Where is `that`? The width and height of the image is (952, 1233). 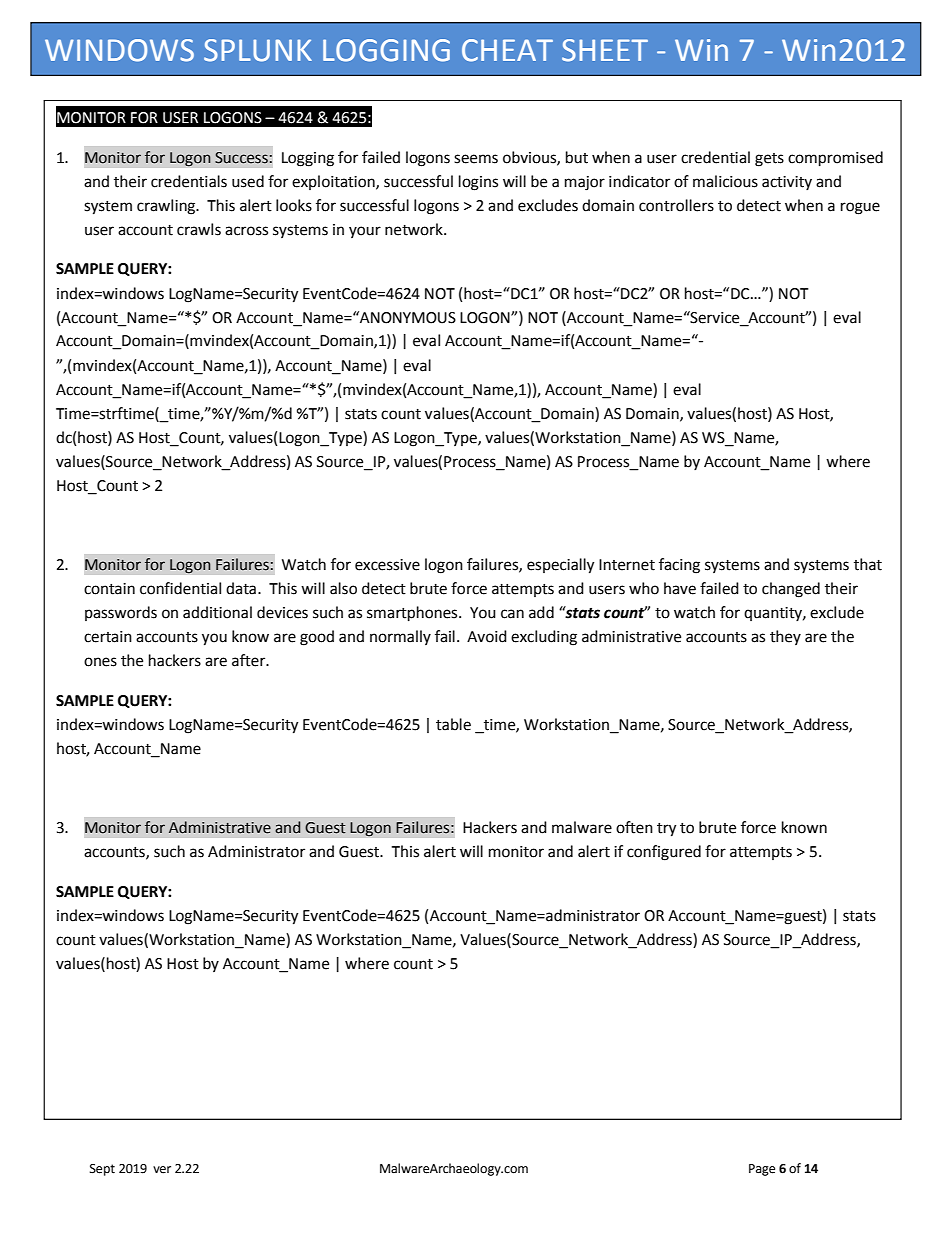
that is located at coordinates (868, 564).
